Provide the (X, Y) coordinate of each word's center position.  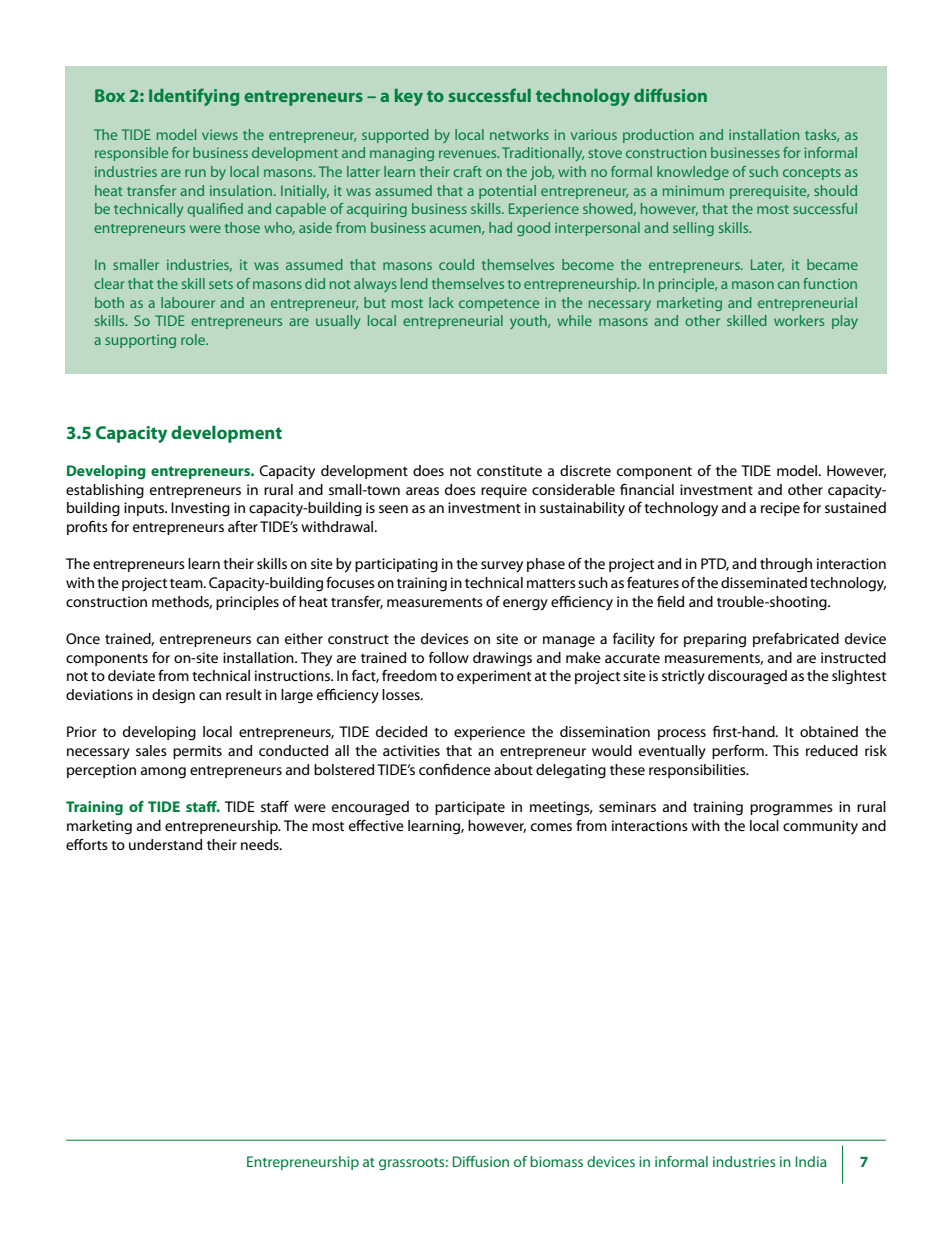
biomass (556, 1161)
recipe (780, 509)
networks (519, 134)
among (163, 773)
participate (470, 808)
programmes (791, 810)
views (220, 134)
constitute (509, 470)
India (811, 1161)
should (835, 190)
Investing (200, 509)
